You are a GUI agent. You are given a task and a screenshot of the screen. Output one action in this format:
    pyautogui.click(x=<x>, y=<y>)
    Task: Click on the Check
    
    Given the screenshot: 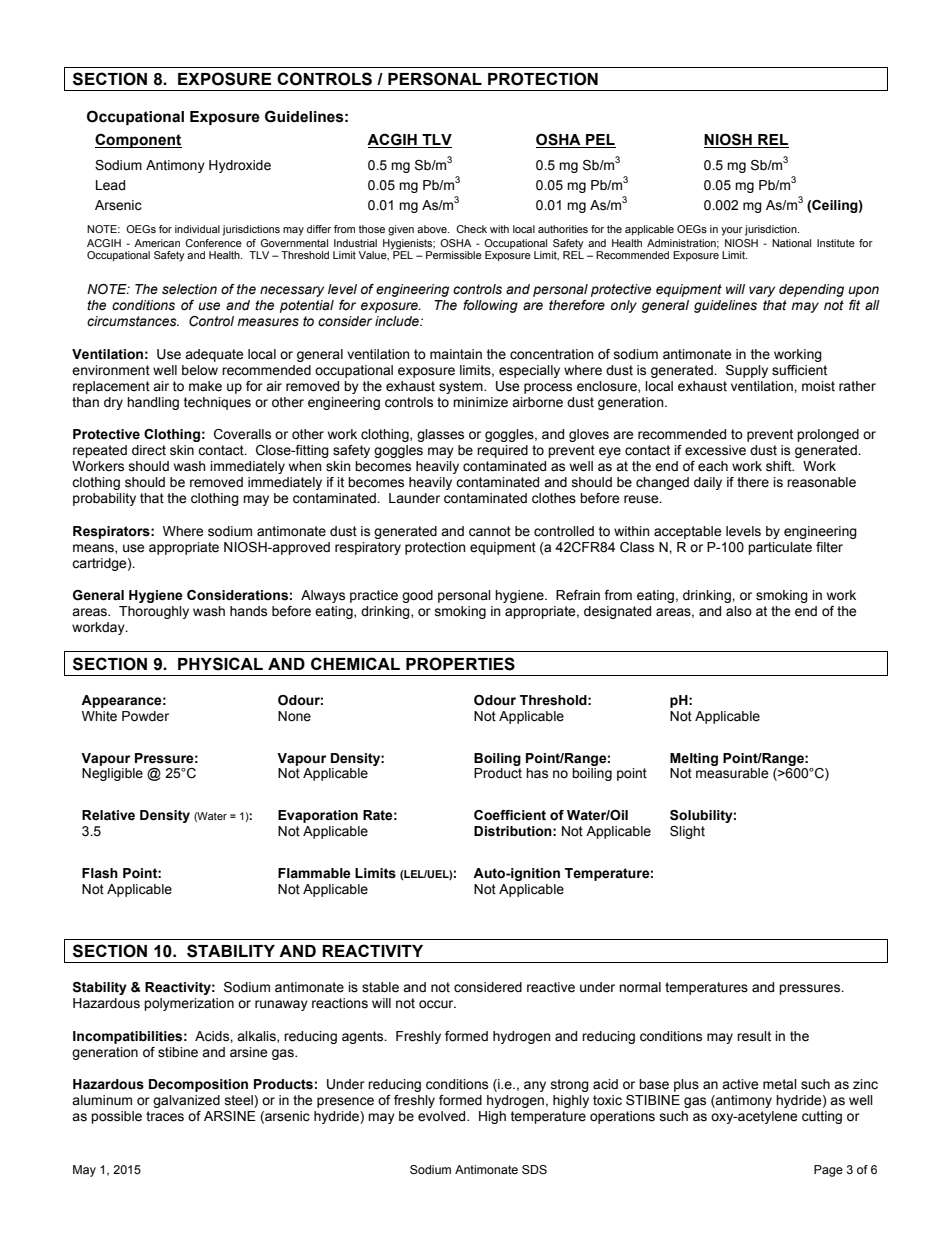 What is the action you would take?
    pyautogui.click(x=471, y=229)
